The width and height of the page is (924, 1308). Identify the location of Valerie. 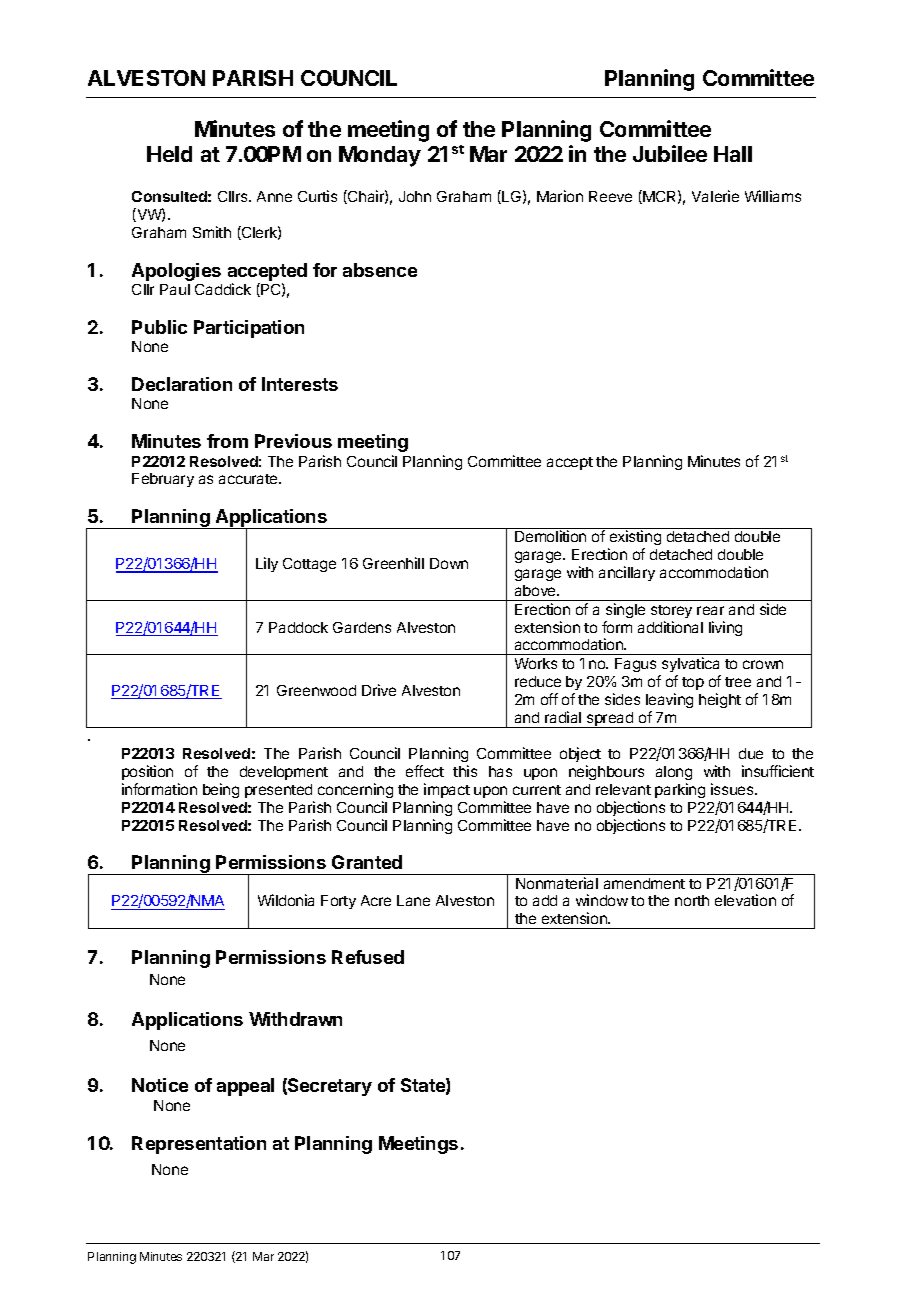
(715, 196).
